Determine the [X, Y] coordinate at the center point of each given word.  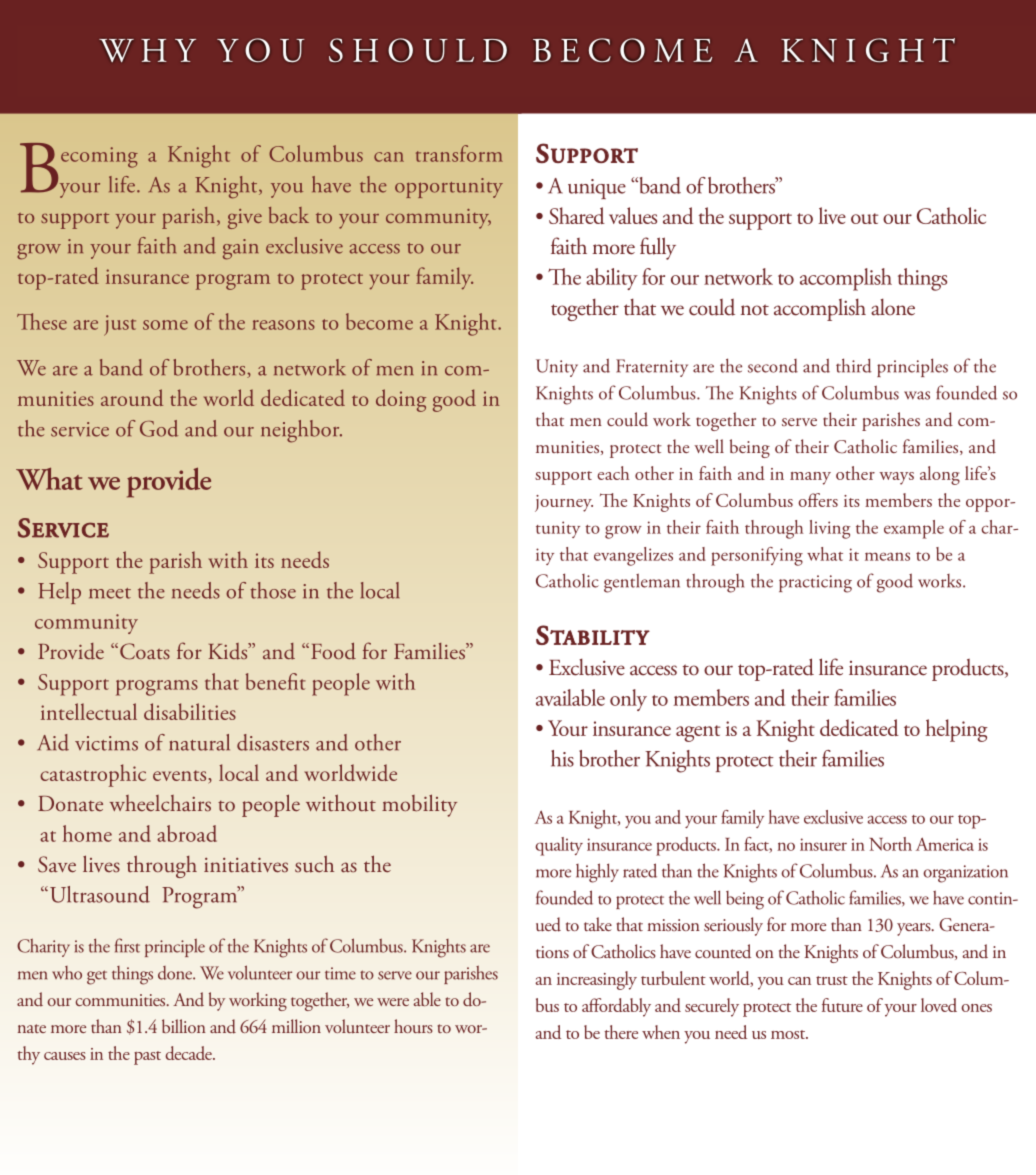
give [245, 219]
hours [413, 1026]
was [917, 395]
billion [184, 1026]
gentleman [642, 583]
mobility [419, 805]
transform [459, 153]
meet [110, 593]
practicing [815, 584]
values [633, 215]
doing [401, 400]
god [159, 428]
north [890, 844]
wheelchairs [160, 803]
